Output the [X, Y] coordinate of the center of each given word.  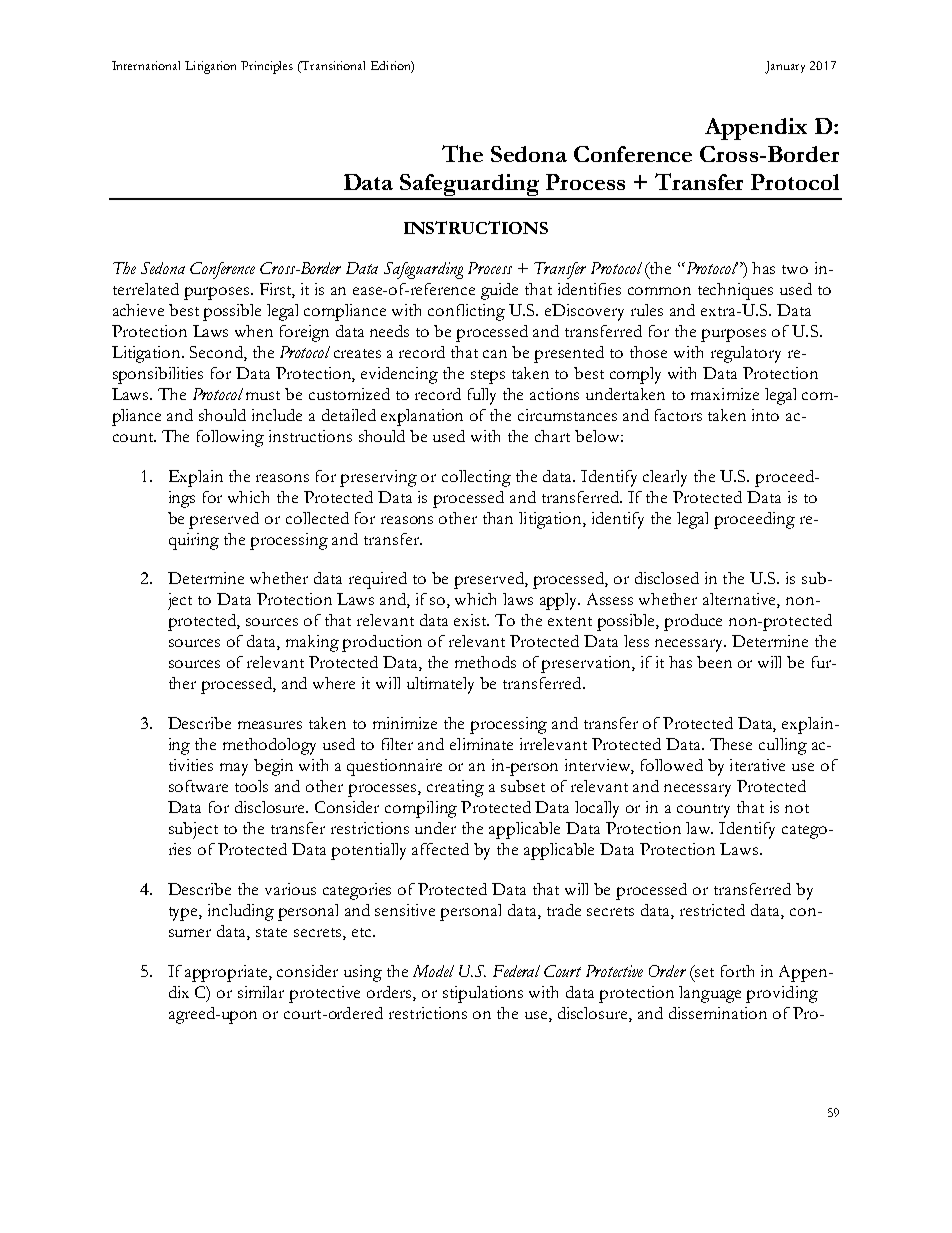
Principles [267, 67]
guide [499, 291]
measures [270, 725]
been [714, 662]
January [785, 67]
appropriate [227, 973]
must [263, 395]
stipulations [483, 994]
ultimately [440, 685]
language [710, 994]
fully [482, 396]
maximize [725, 394]
